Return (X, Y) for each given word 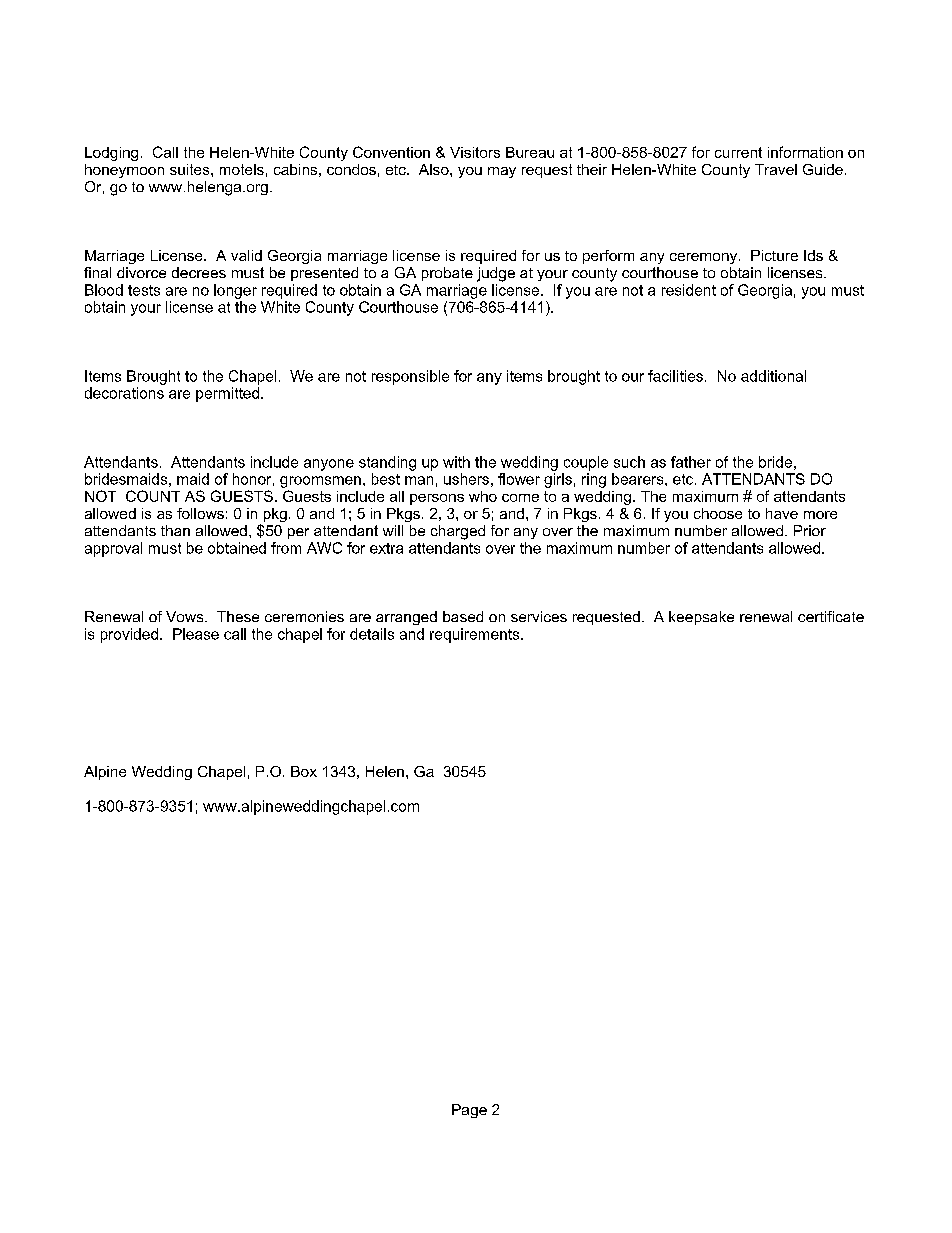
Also (435, 169)
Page (469, 1111)
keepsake (701, 618)
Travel (776, 169)
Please (196, 634)
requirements (476, 635)
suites (191, 169)
